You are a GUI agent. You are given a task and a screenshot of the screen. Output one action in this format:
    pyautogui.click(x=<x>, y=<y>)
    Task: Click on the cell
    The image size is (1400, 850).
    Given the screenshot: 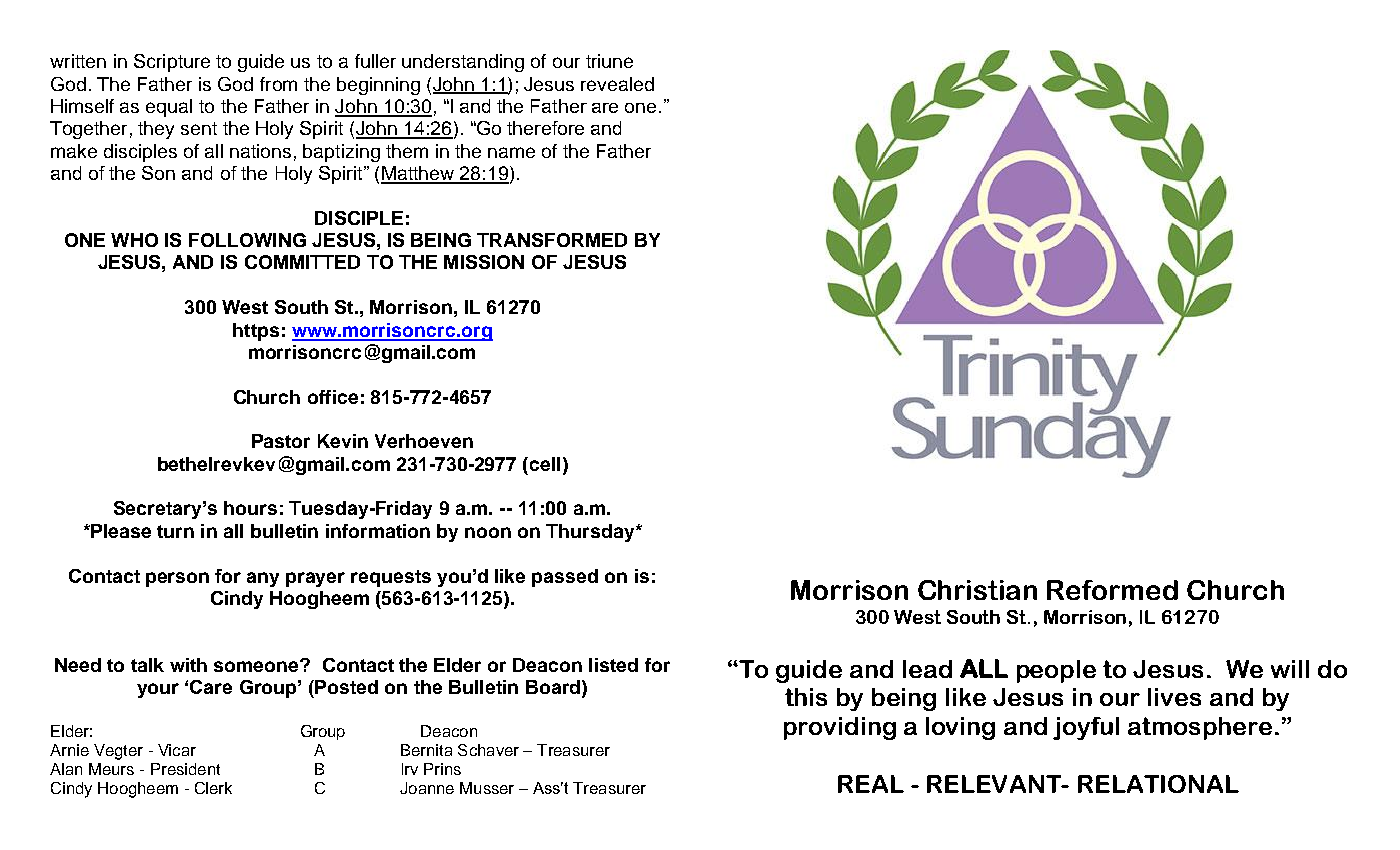 What is the action you would take?
    pyautogui.click(x=545, y=464)
